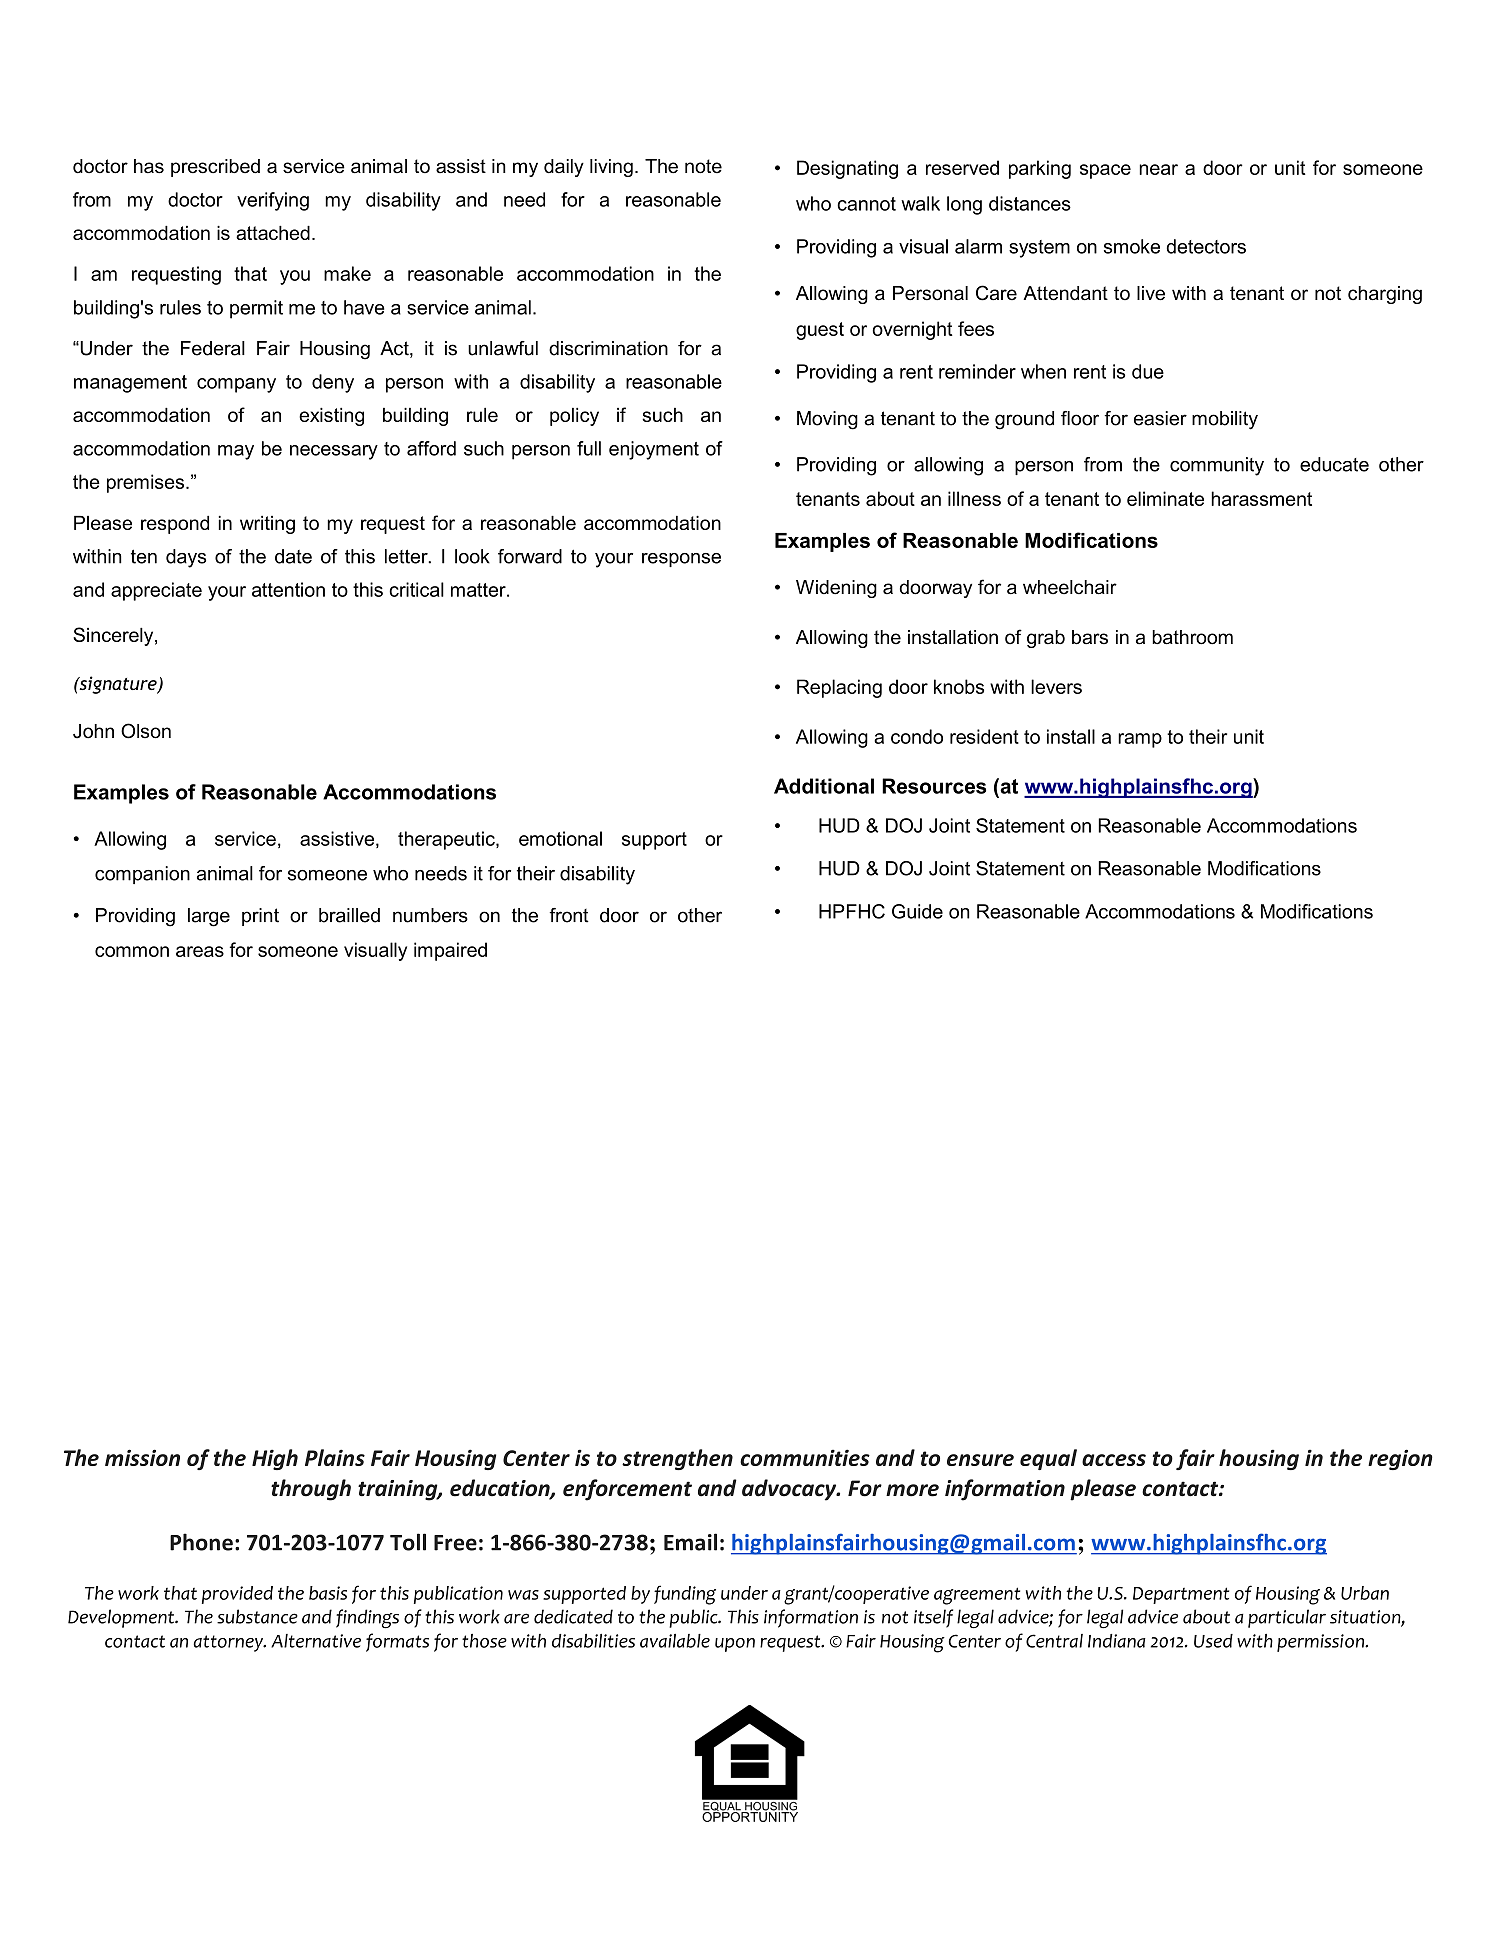 This screenshot has height=1935, width=1496. I want to click on date, so click(293, 556).
